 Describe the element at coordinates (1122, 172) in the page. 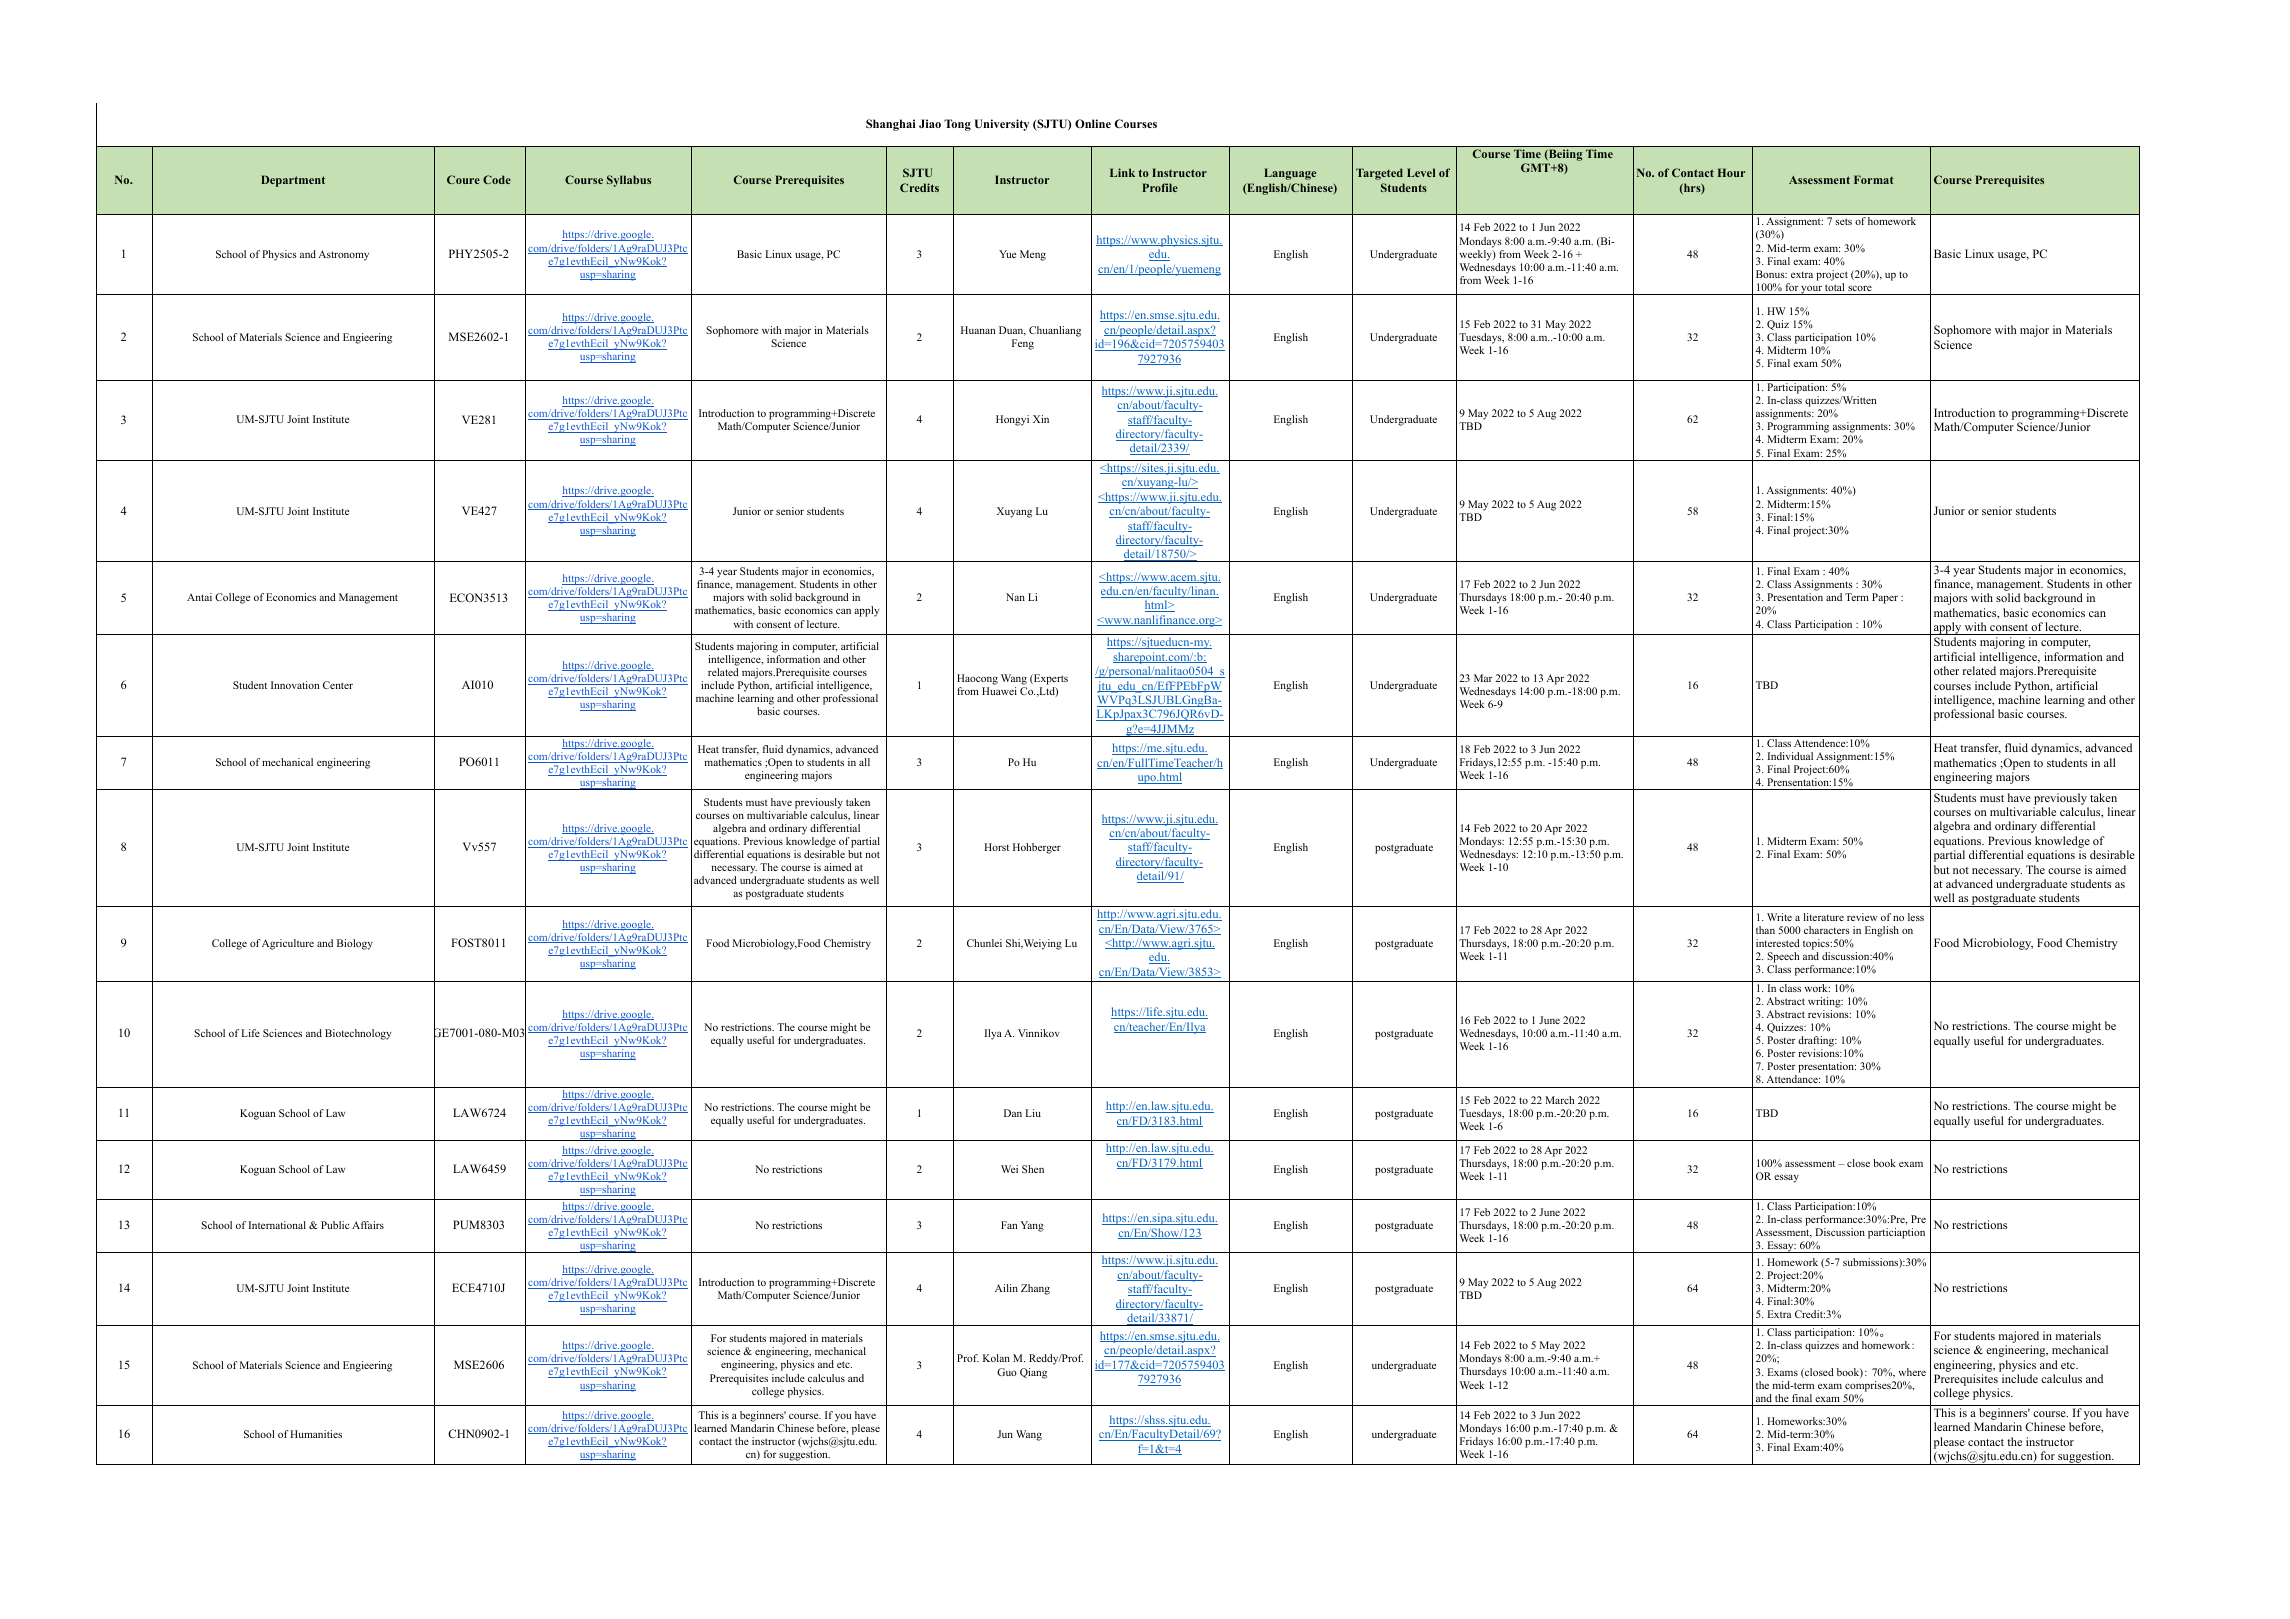

I see `Link` at that location.
